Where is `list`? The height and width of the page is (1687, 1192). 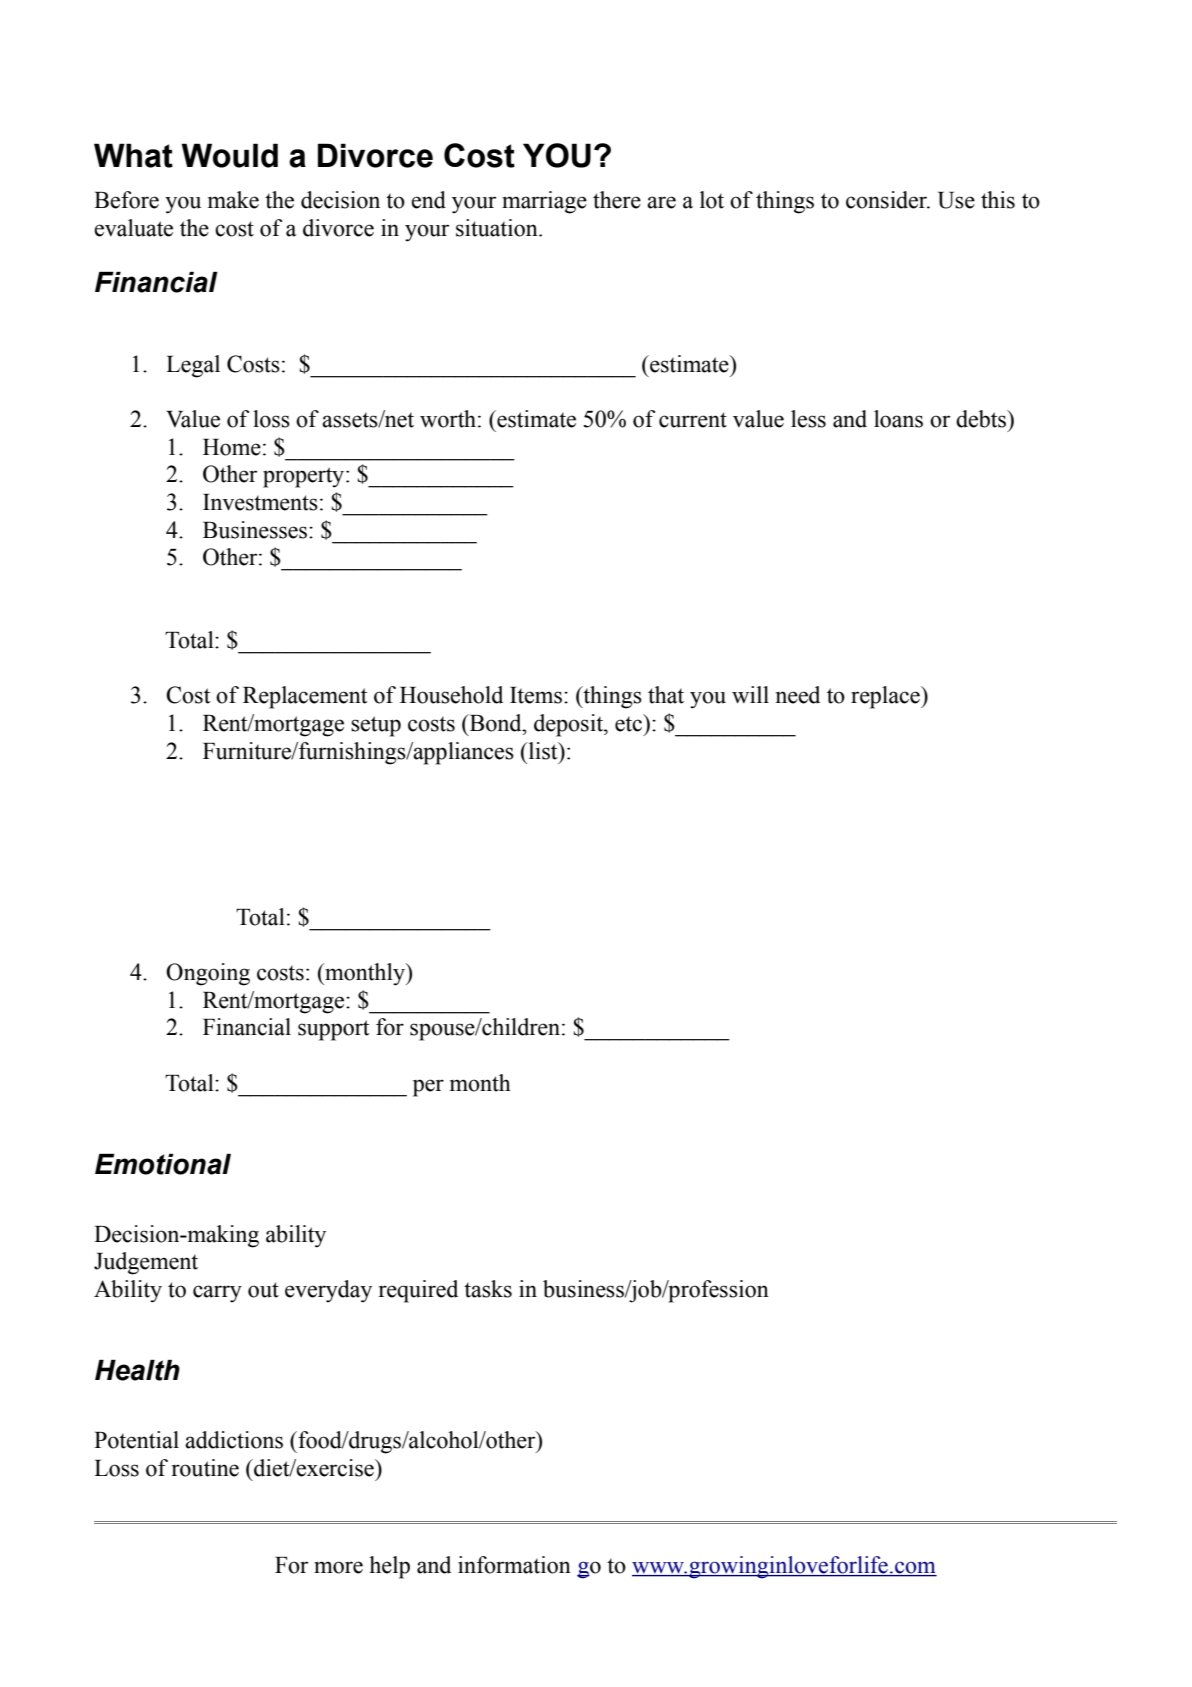
list is located at coordinates (543, 751).
